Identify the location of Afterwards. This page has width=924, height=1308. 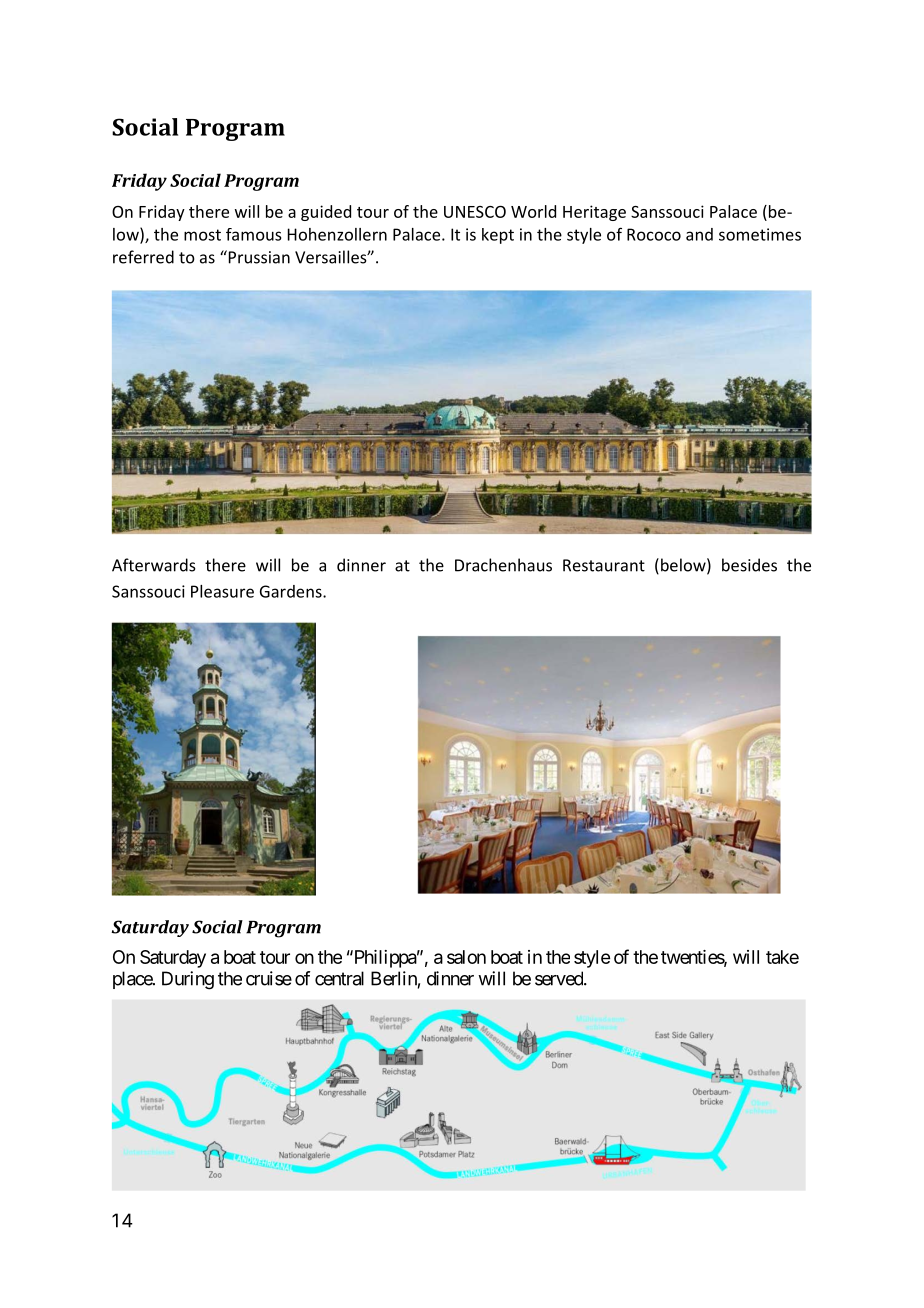
(154, 565).
